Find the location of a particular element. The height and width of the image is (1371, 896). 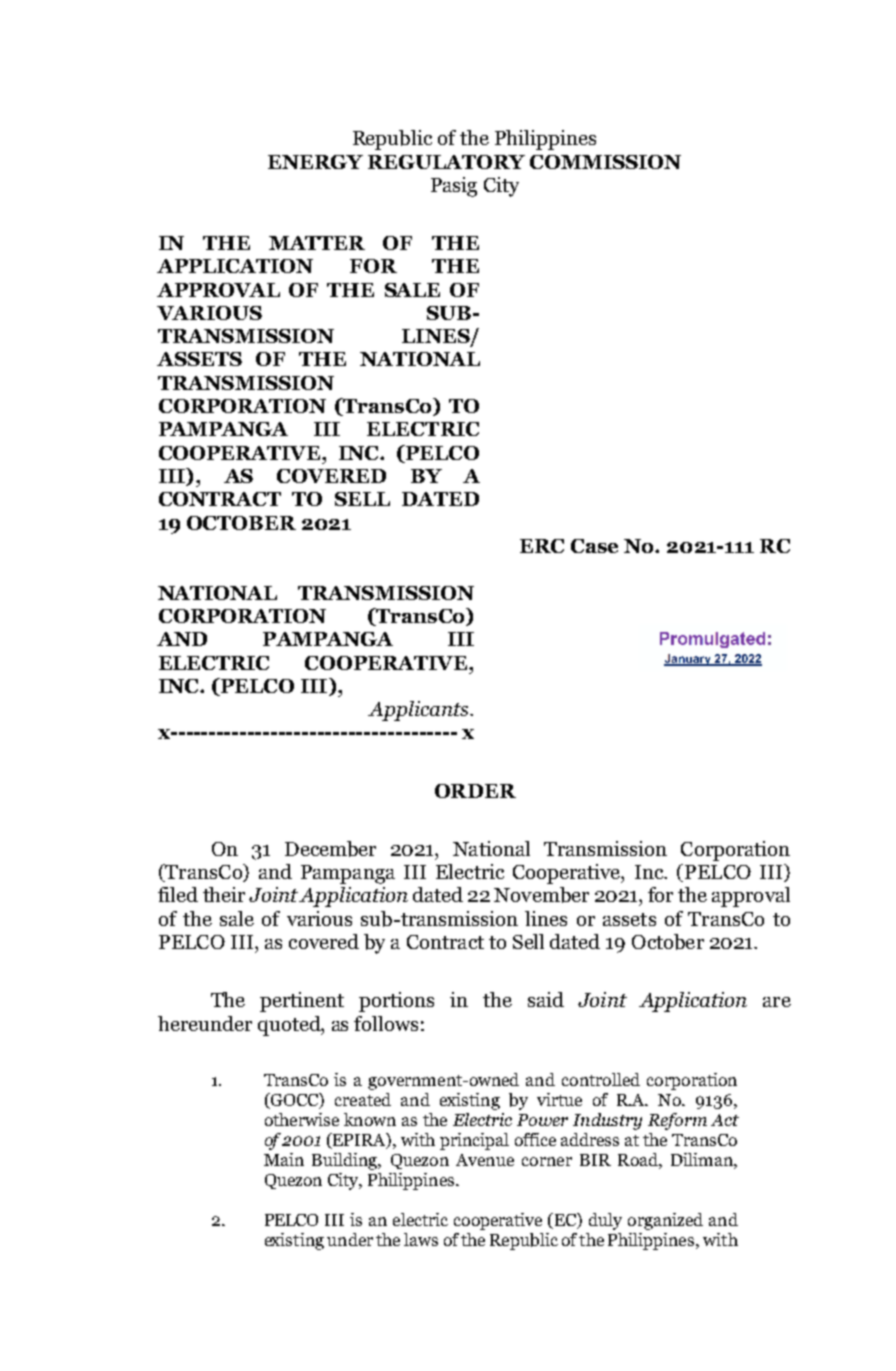

Main is located at coordinates (284, 1159).
